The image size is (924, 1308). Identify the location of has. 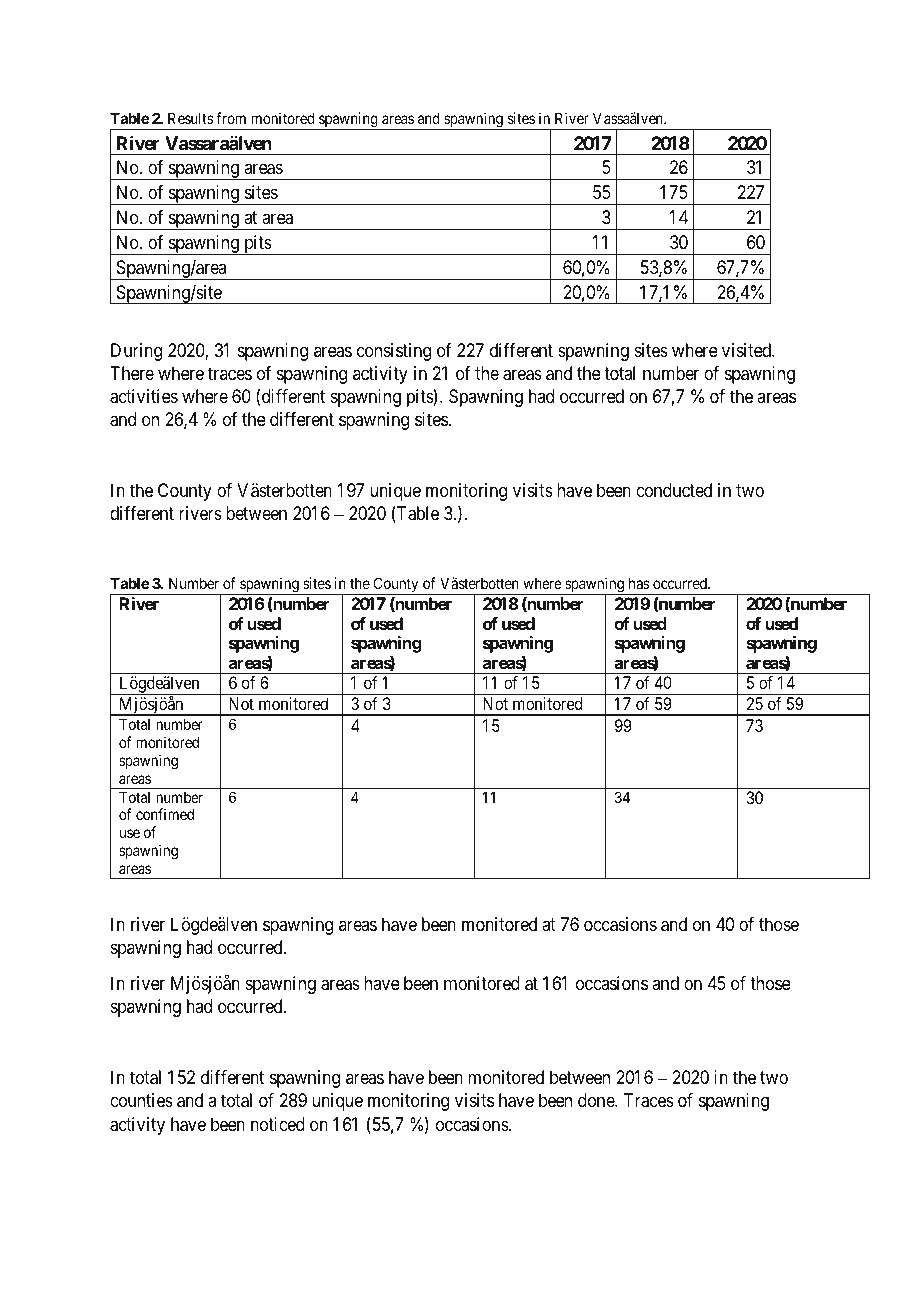
(639, 583).
